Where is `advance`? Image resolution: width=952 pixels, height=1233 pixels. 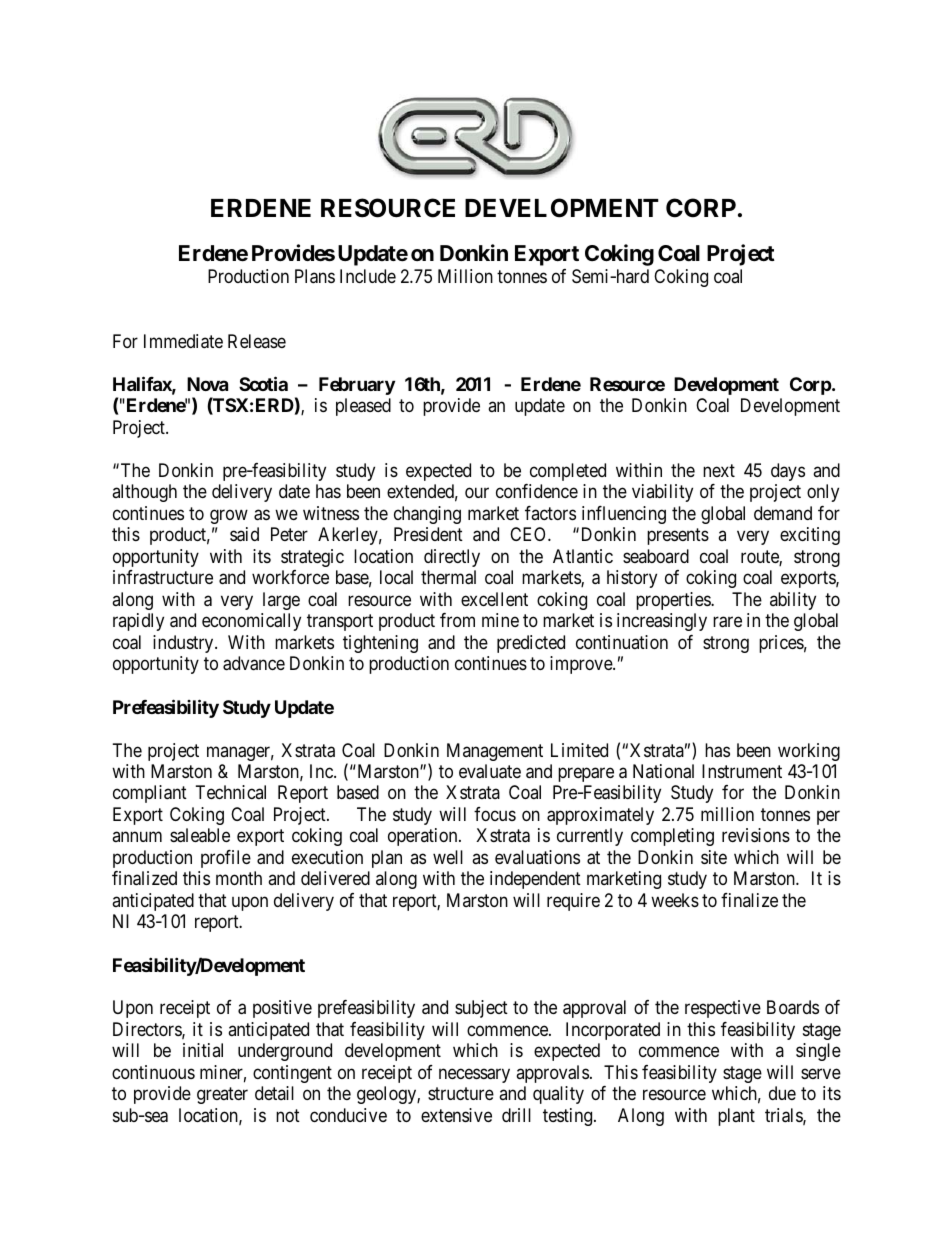
advance is located at coordinates (254, 663).
